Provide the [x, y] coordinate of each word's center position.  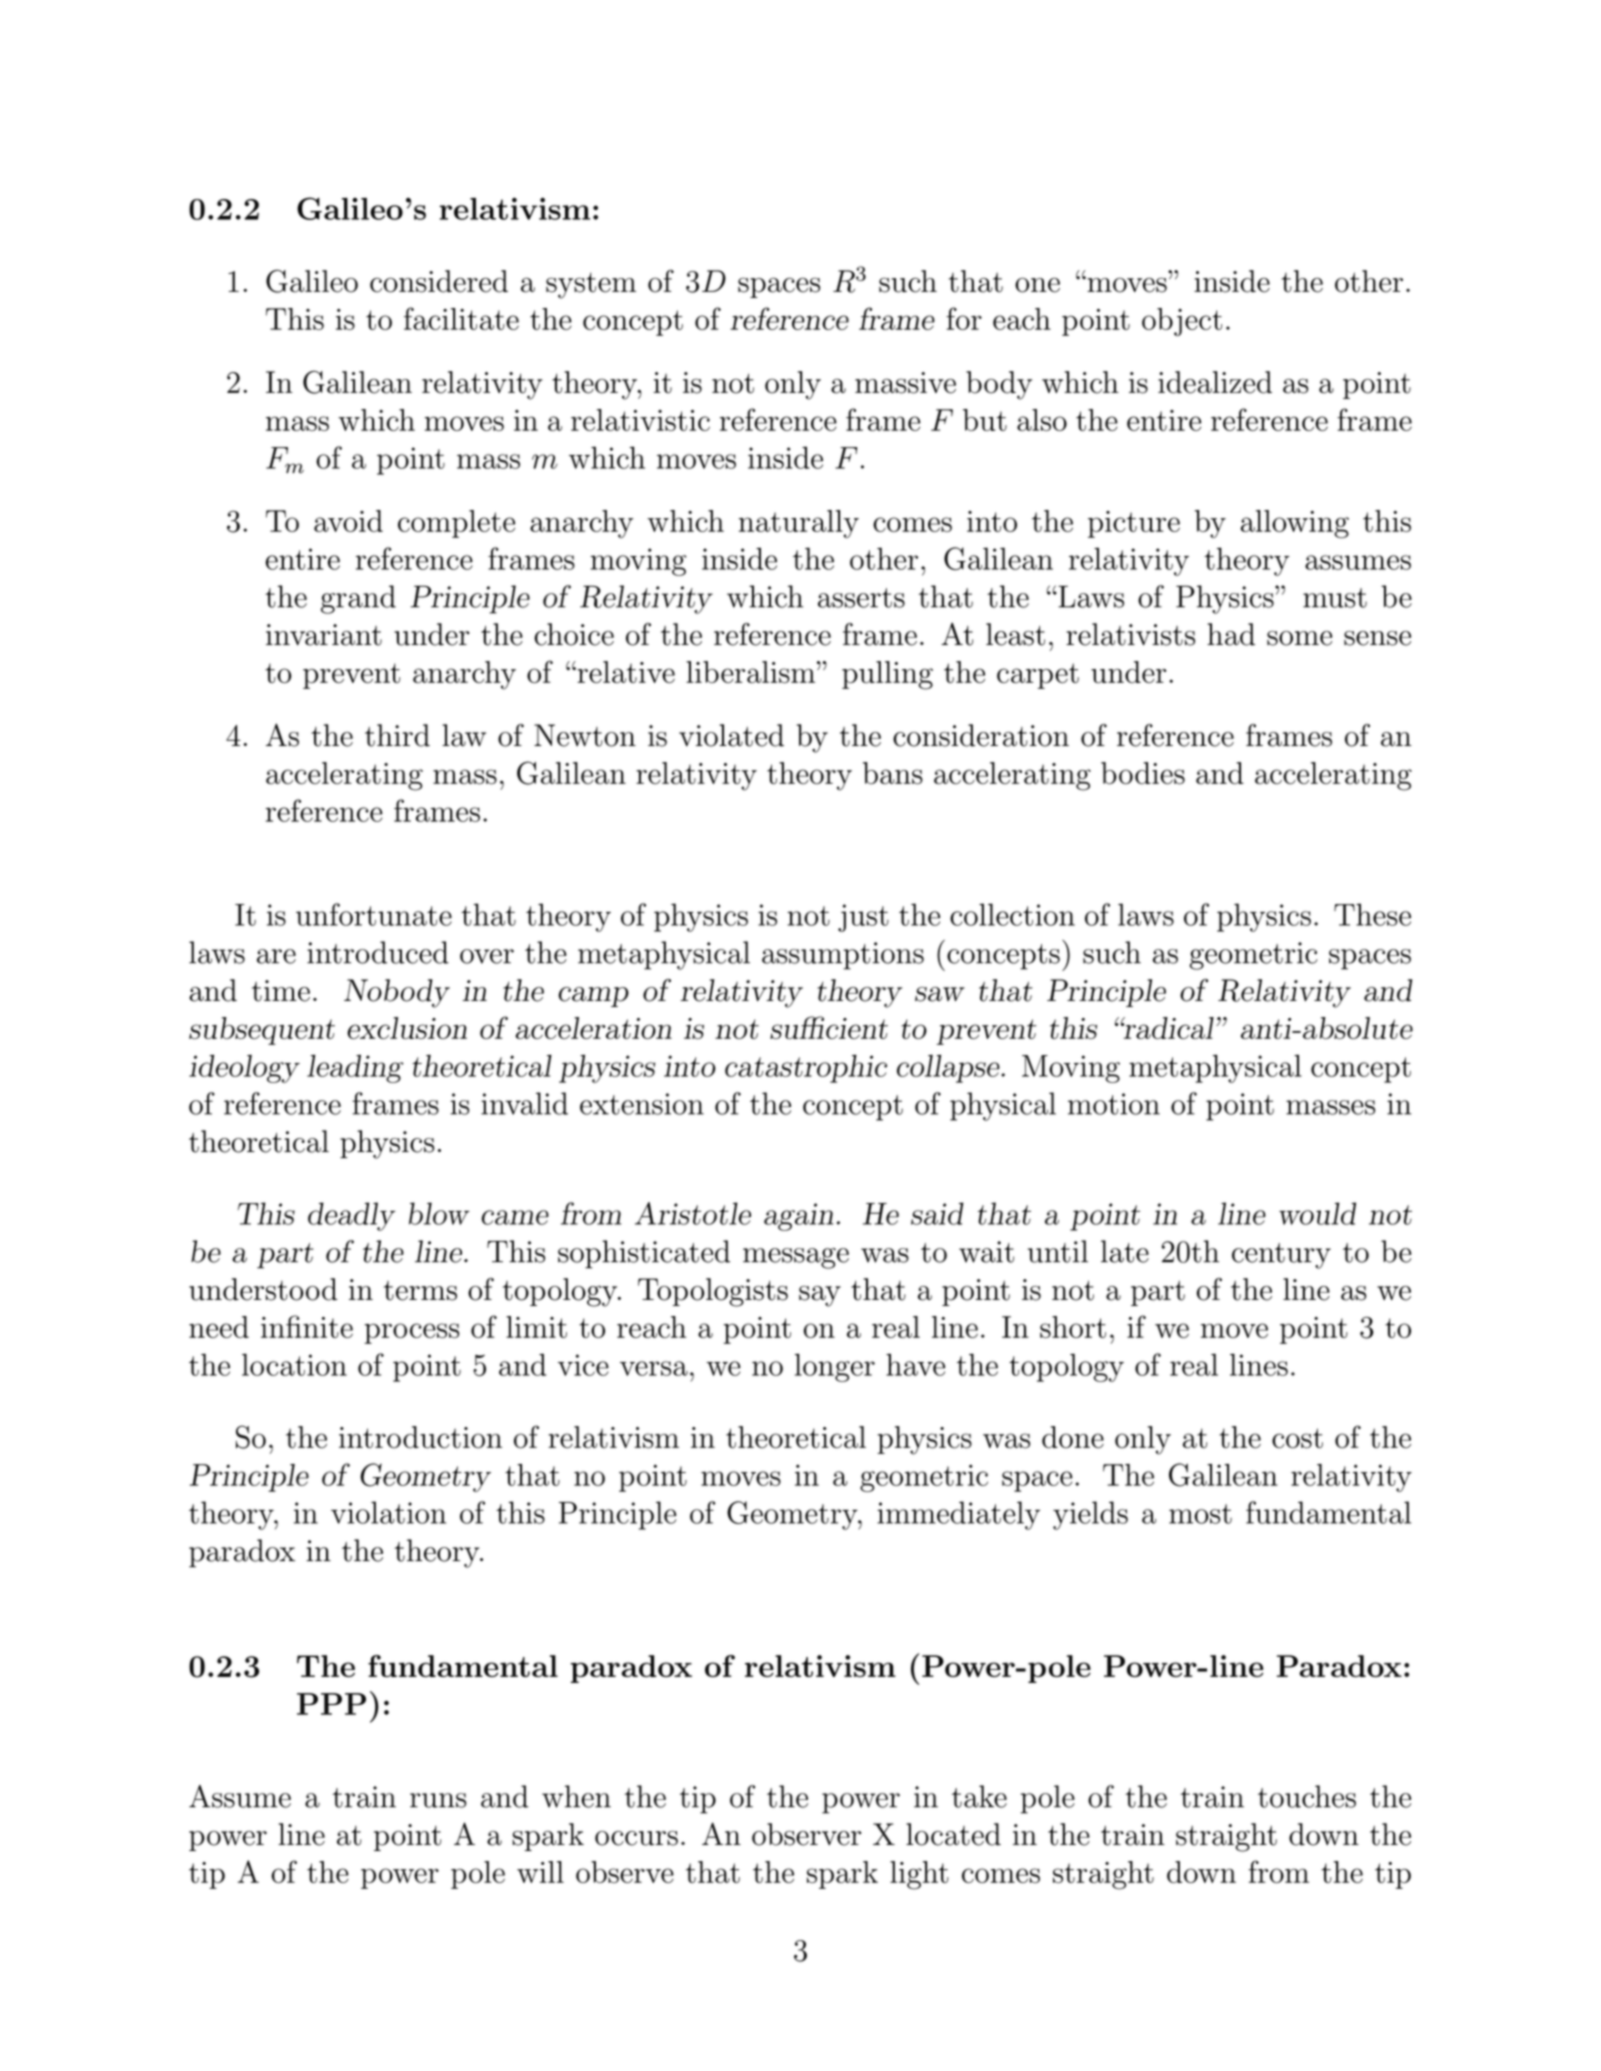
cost [1297, 1438]
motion [1114, 1104]
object [1182, 322]
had [1231, 634]
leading [355, 1068]
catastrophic [806, 1068]
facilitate [461, 318]
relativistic [640, 420]
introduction [420, 1437]
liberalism [752, 672]
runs [438, 1800]
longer [835, 1367]
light [919, 1875]
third [397, 735]
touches [1307, 1796]
